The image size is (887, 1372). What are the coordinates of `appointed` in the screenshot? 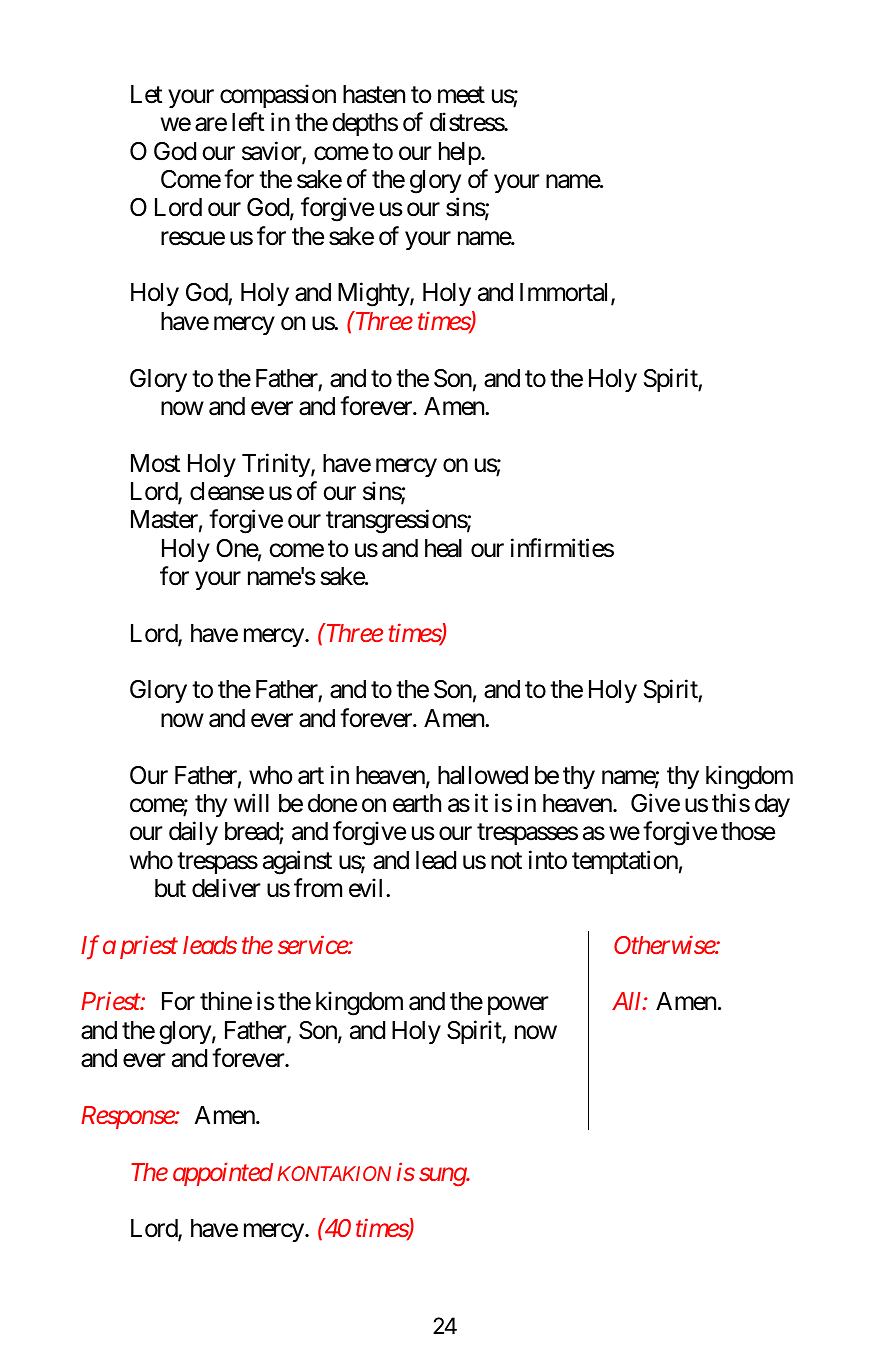 It's located at (223, 1174).
